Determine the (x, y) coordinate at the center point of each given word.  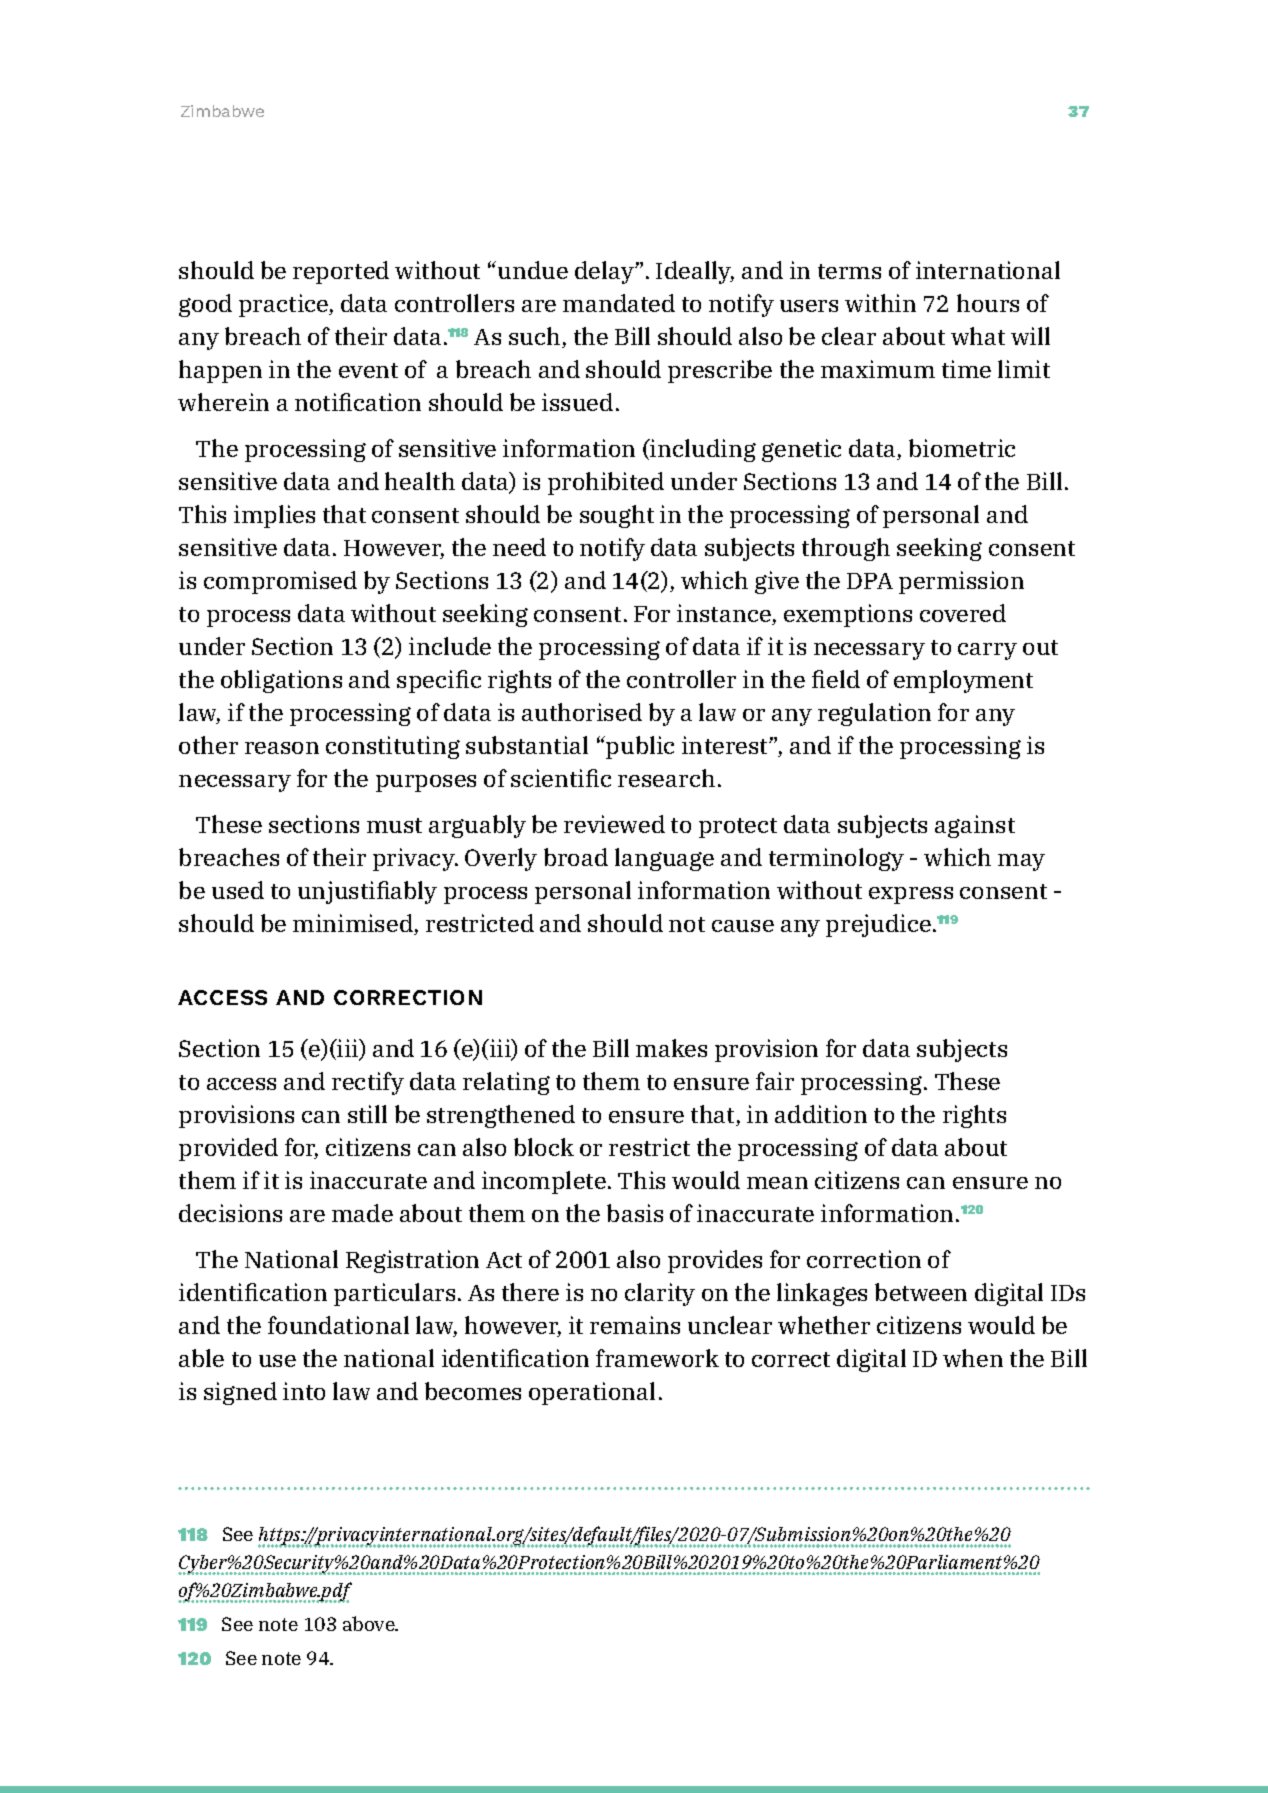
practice (285, 305)
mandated (619, 303)
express (911, 895)
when (973, 1358)
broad (576, 857)
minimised (354, 924)
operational (592, 1393)
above (370, 1623)
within (880, 303)
